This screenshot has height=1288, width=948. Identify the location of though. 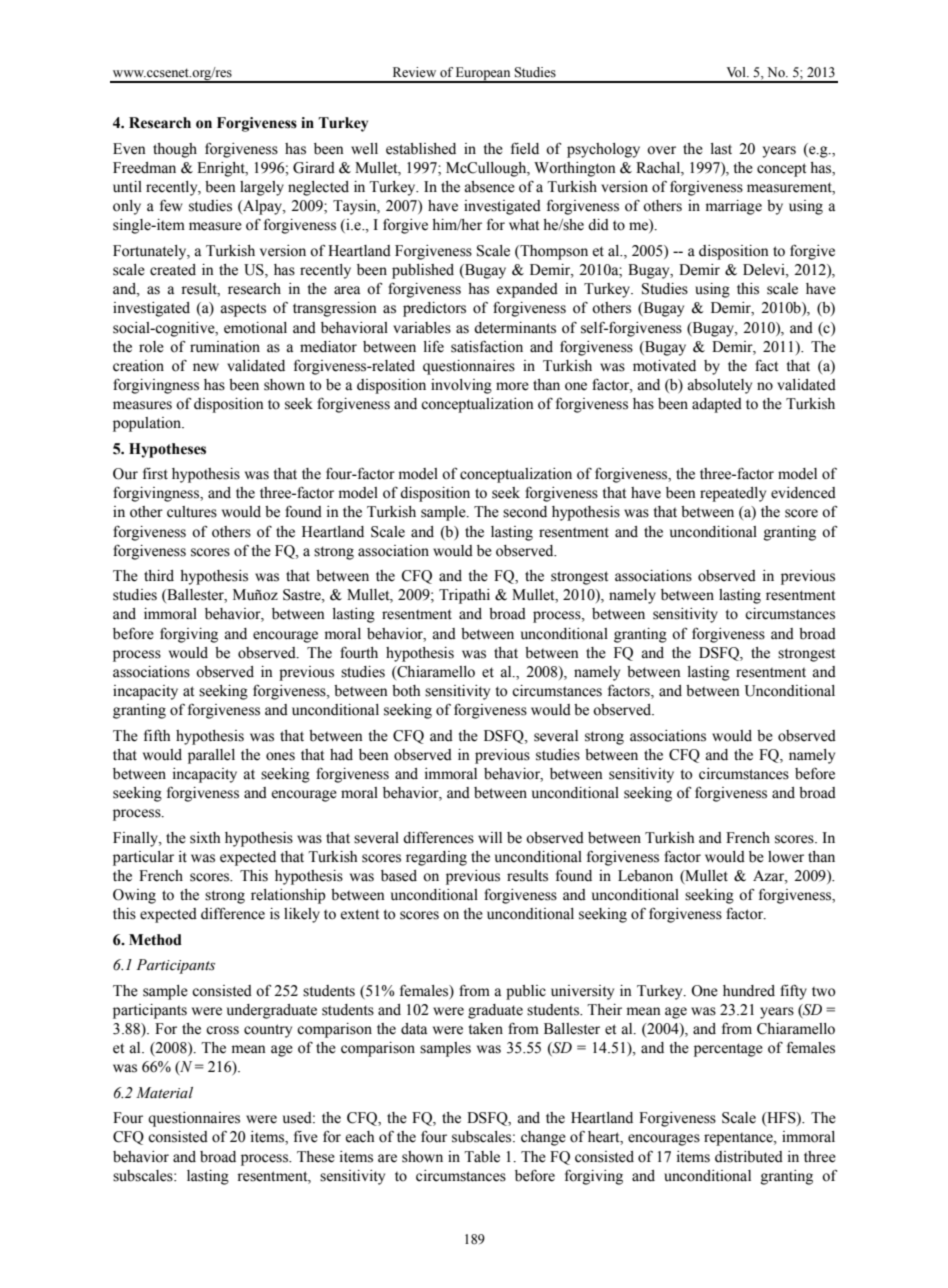
(175, 150).
